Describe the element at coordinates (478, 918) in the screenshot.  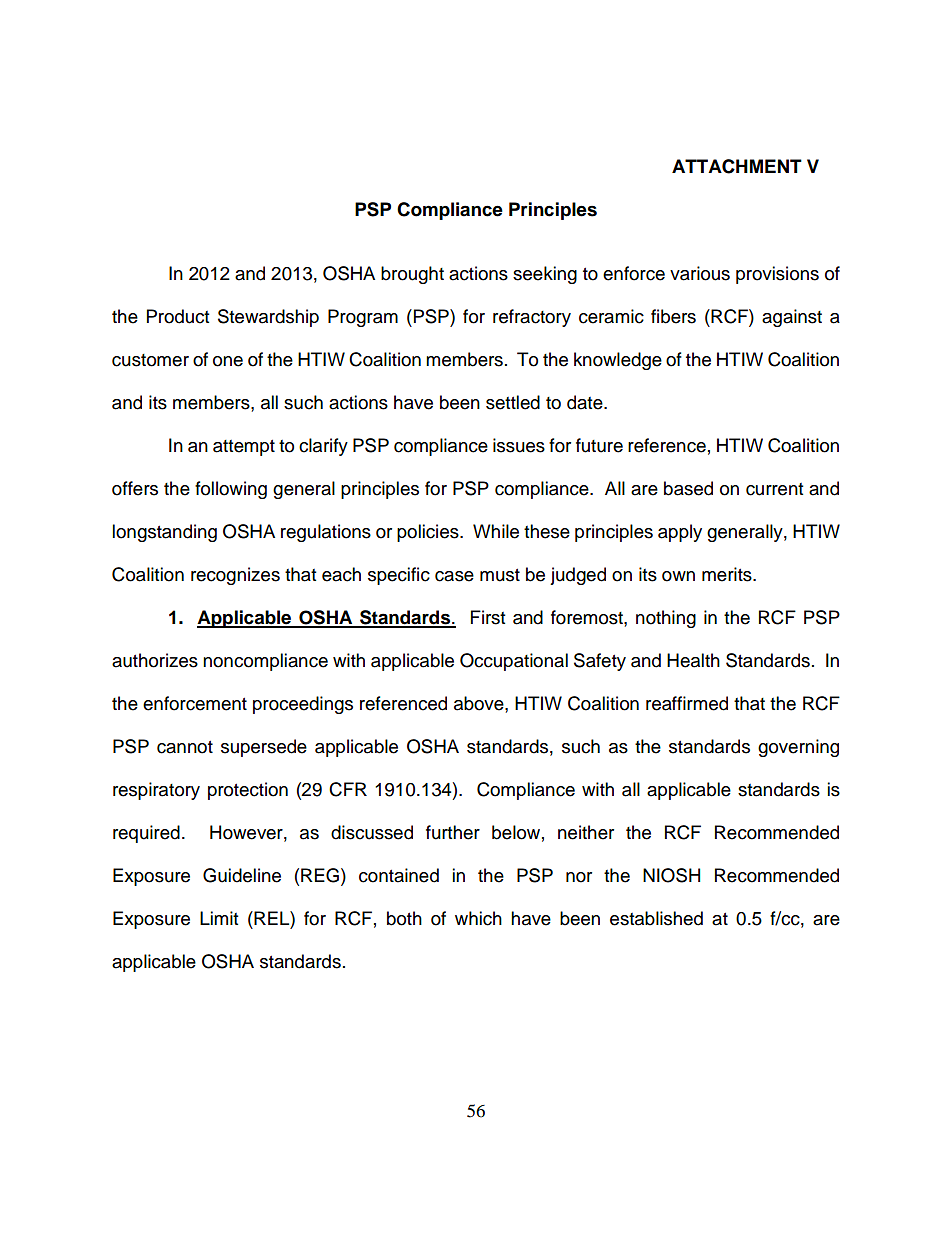
I see `which` at that location.
